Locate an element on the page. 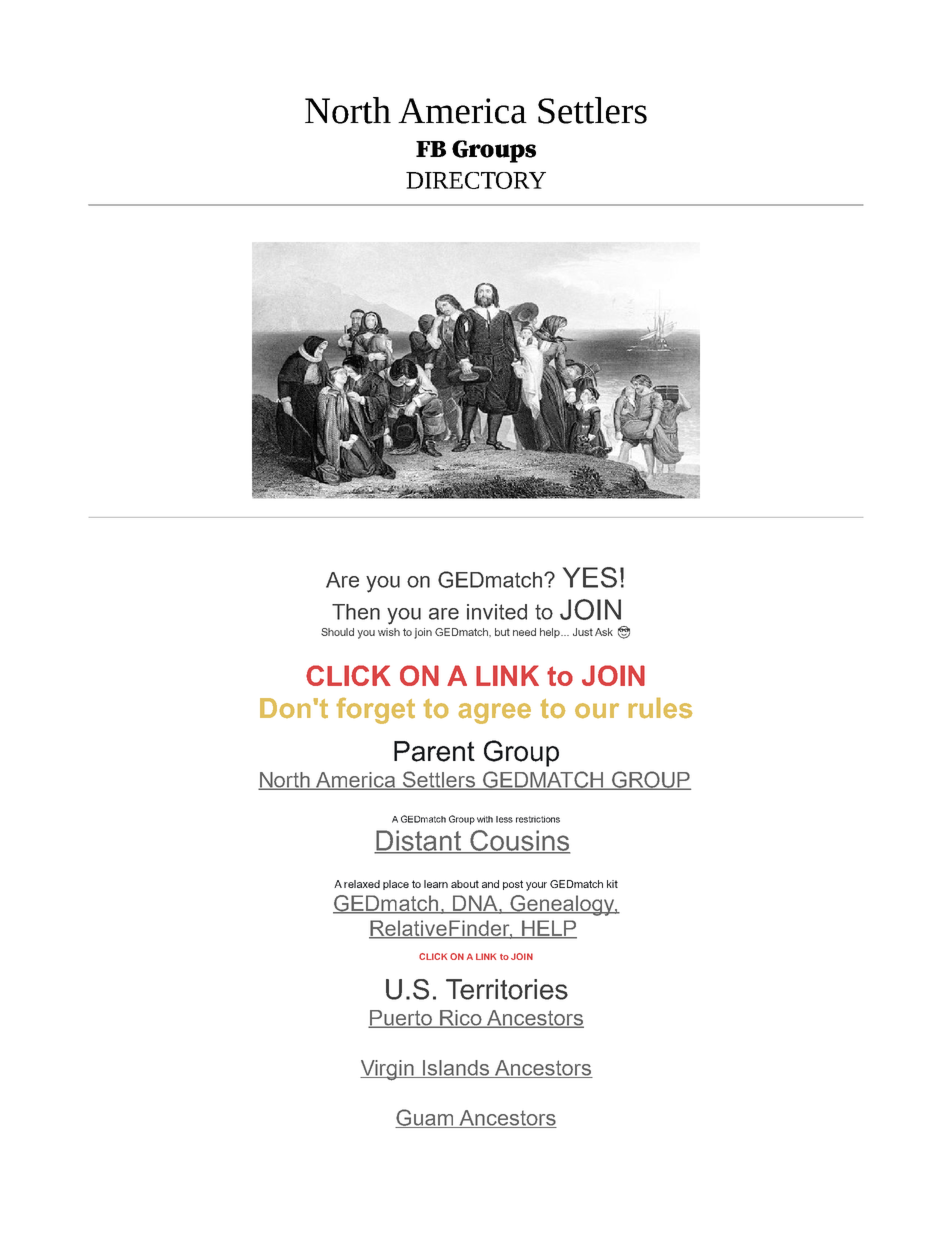 This image has height=1233, width=952. DIRECTORY is located at coordinates (476, 180).
